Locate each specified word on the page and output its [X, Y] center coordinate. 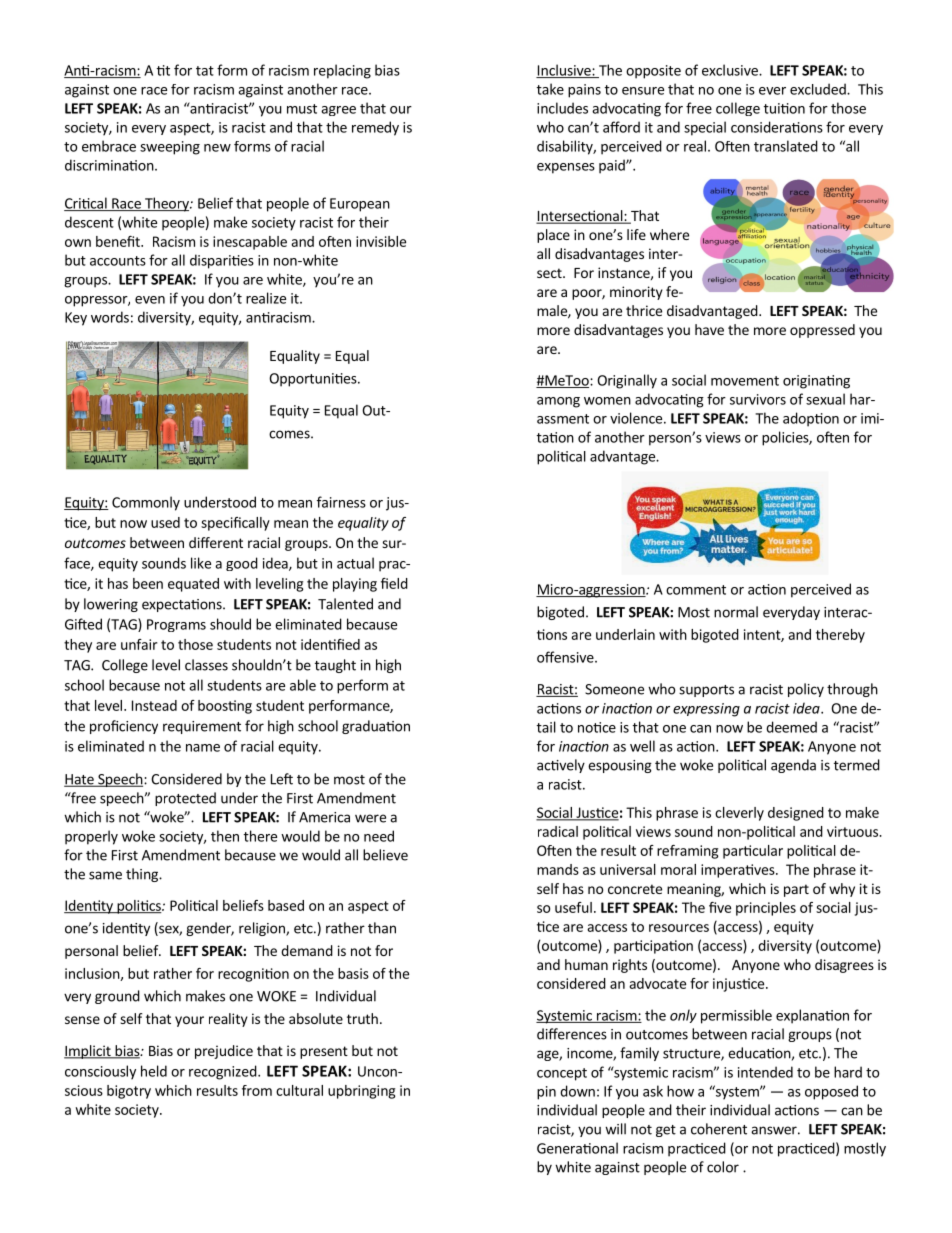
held [154, 1071]
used [165, 522]
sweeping [170, 148]
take [550, 89]
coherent [719, 1129]
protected [185, 799]
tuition [784, 108]
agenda [793, 766]
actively [561, 766]
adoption [811, 419]
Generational [577, 1148]
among [558, 402]
